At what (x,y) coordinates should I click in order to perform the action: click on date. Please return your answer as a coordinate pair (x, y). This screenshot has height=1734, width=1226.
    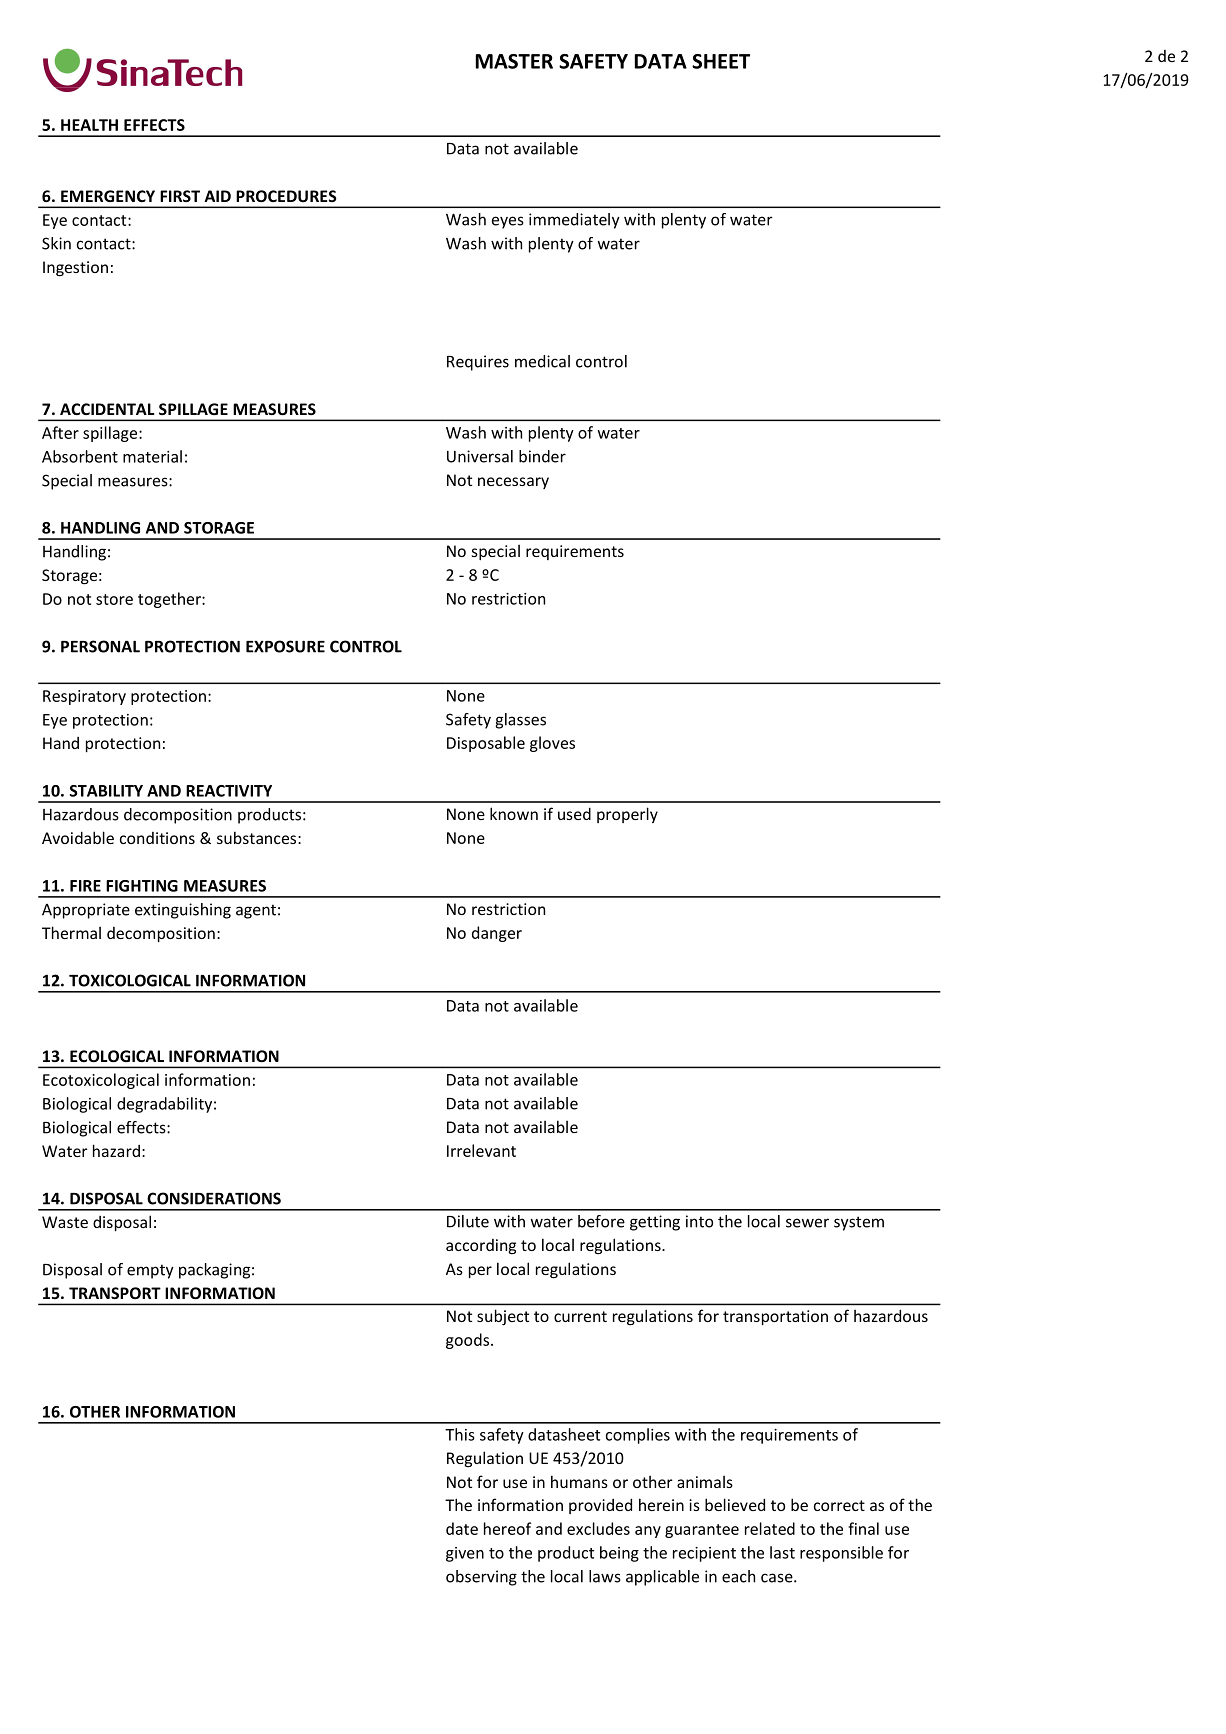
    Looking at the image, I should click on (462, 1528).
